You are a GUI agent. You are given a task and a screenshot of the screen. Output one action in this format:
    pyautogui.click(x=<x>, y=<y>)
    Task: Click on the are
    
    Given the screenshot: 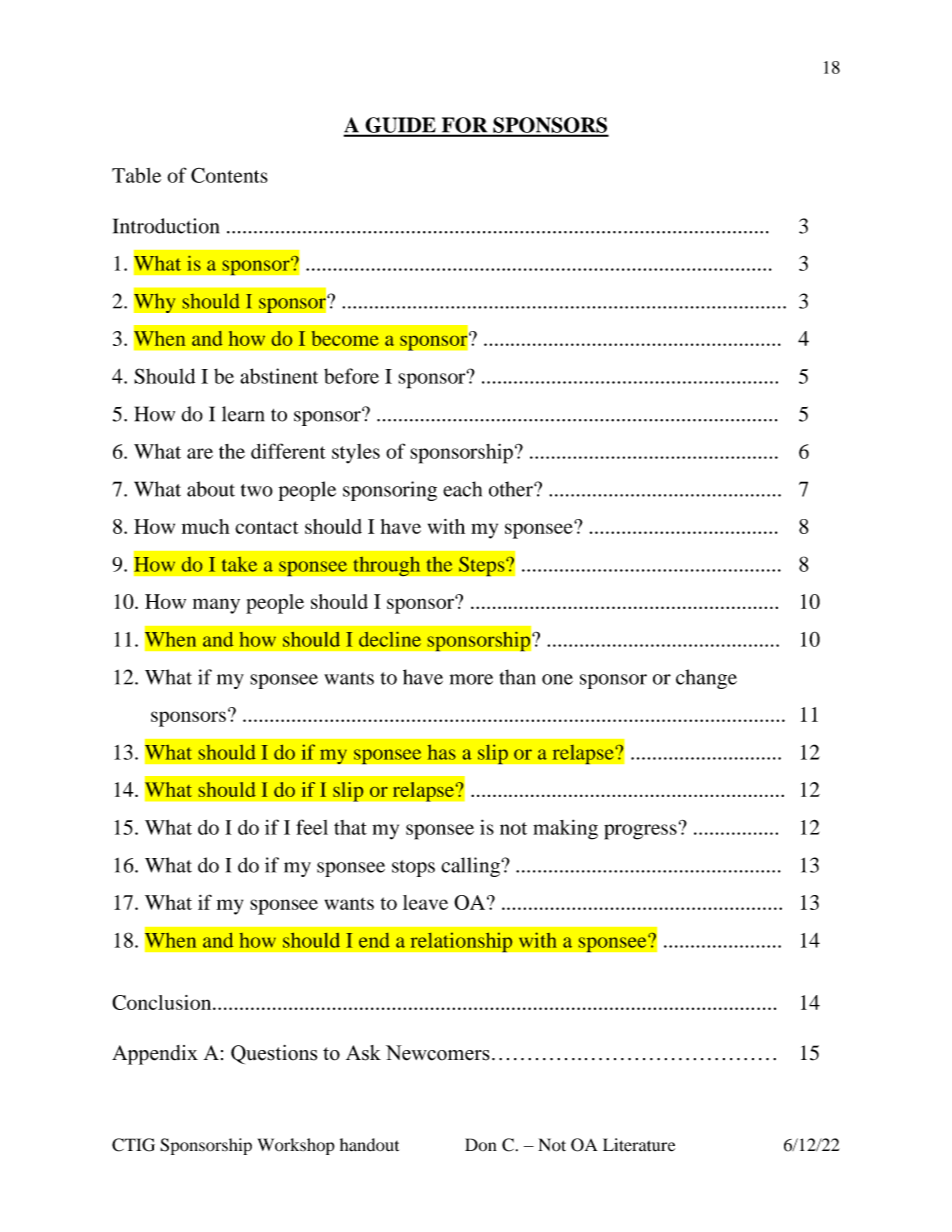 What is the action you would take?
    pyautogui.click(x=200, y=453)
